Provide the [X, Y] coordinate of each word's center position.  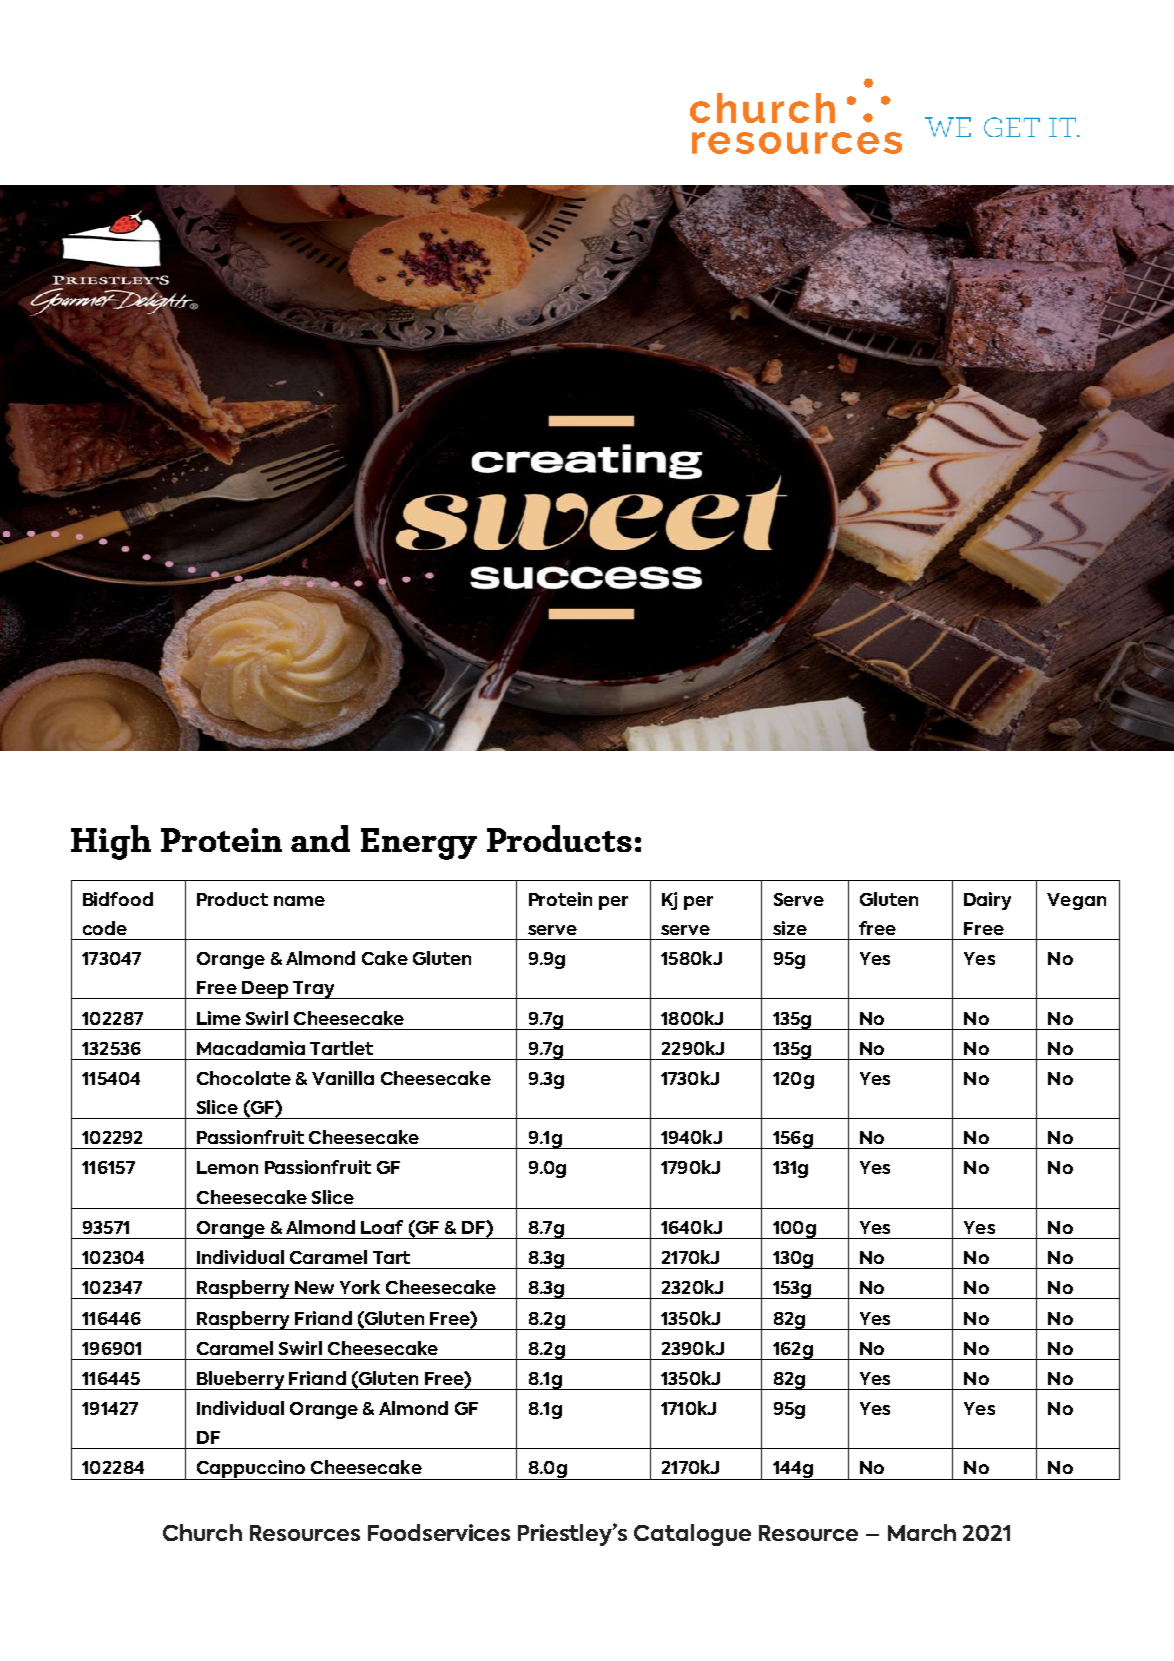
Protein [560, 899]
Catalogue [692, 1535]
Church [202, 1532]
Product [232, 899]
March [922, 1532]
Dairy [987, 901]
